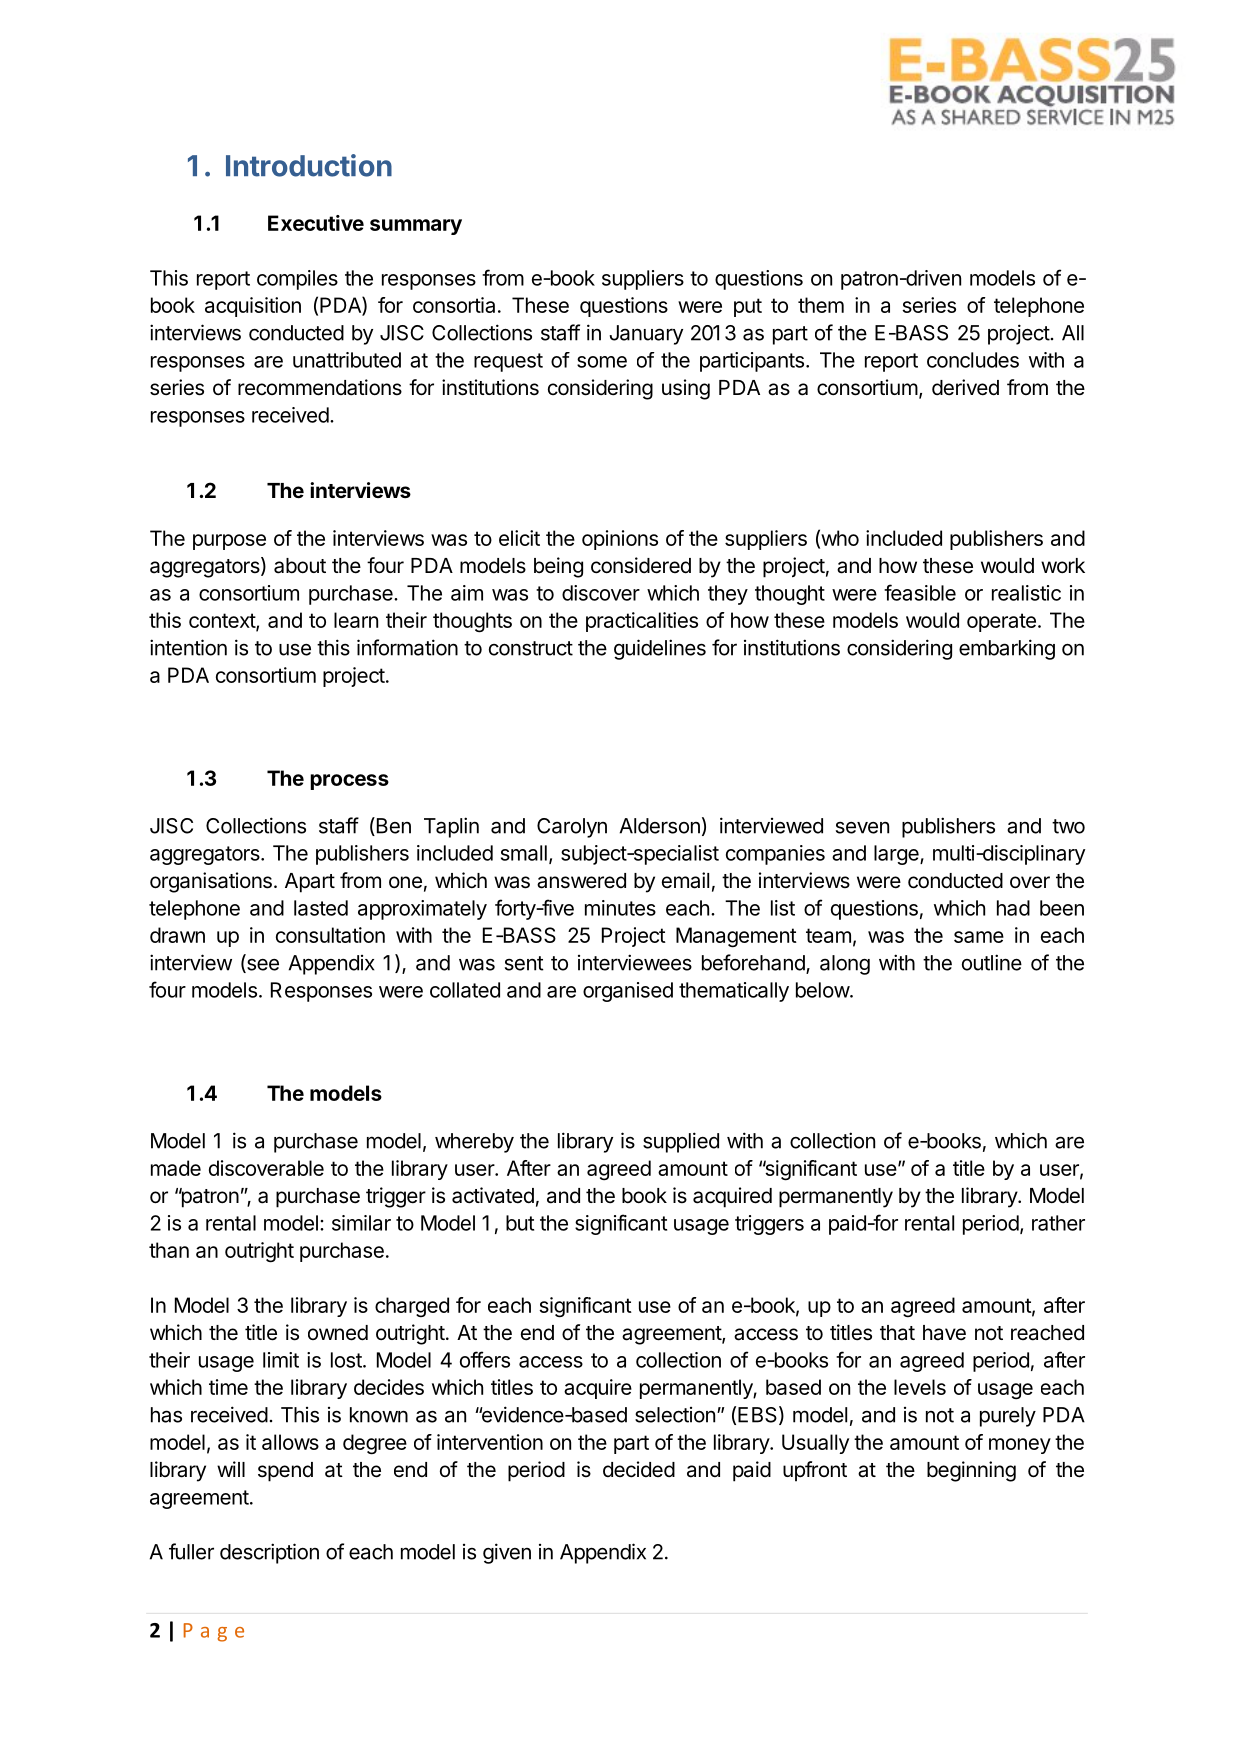 The width and height of the screenshot is (1234, 1745). Describe the element at coordinates (321, 908) in the screenshot. I see `lasted` at that location.
